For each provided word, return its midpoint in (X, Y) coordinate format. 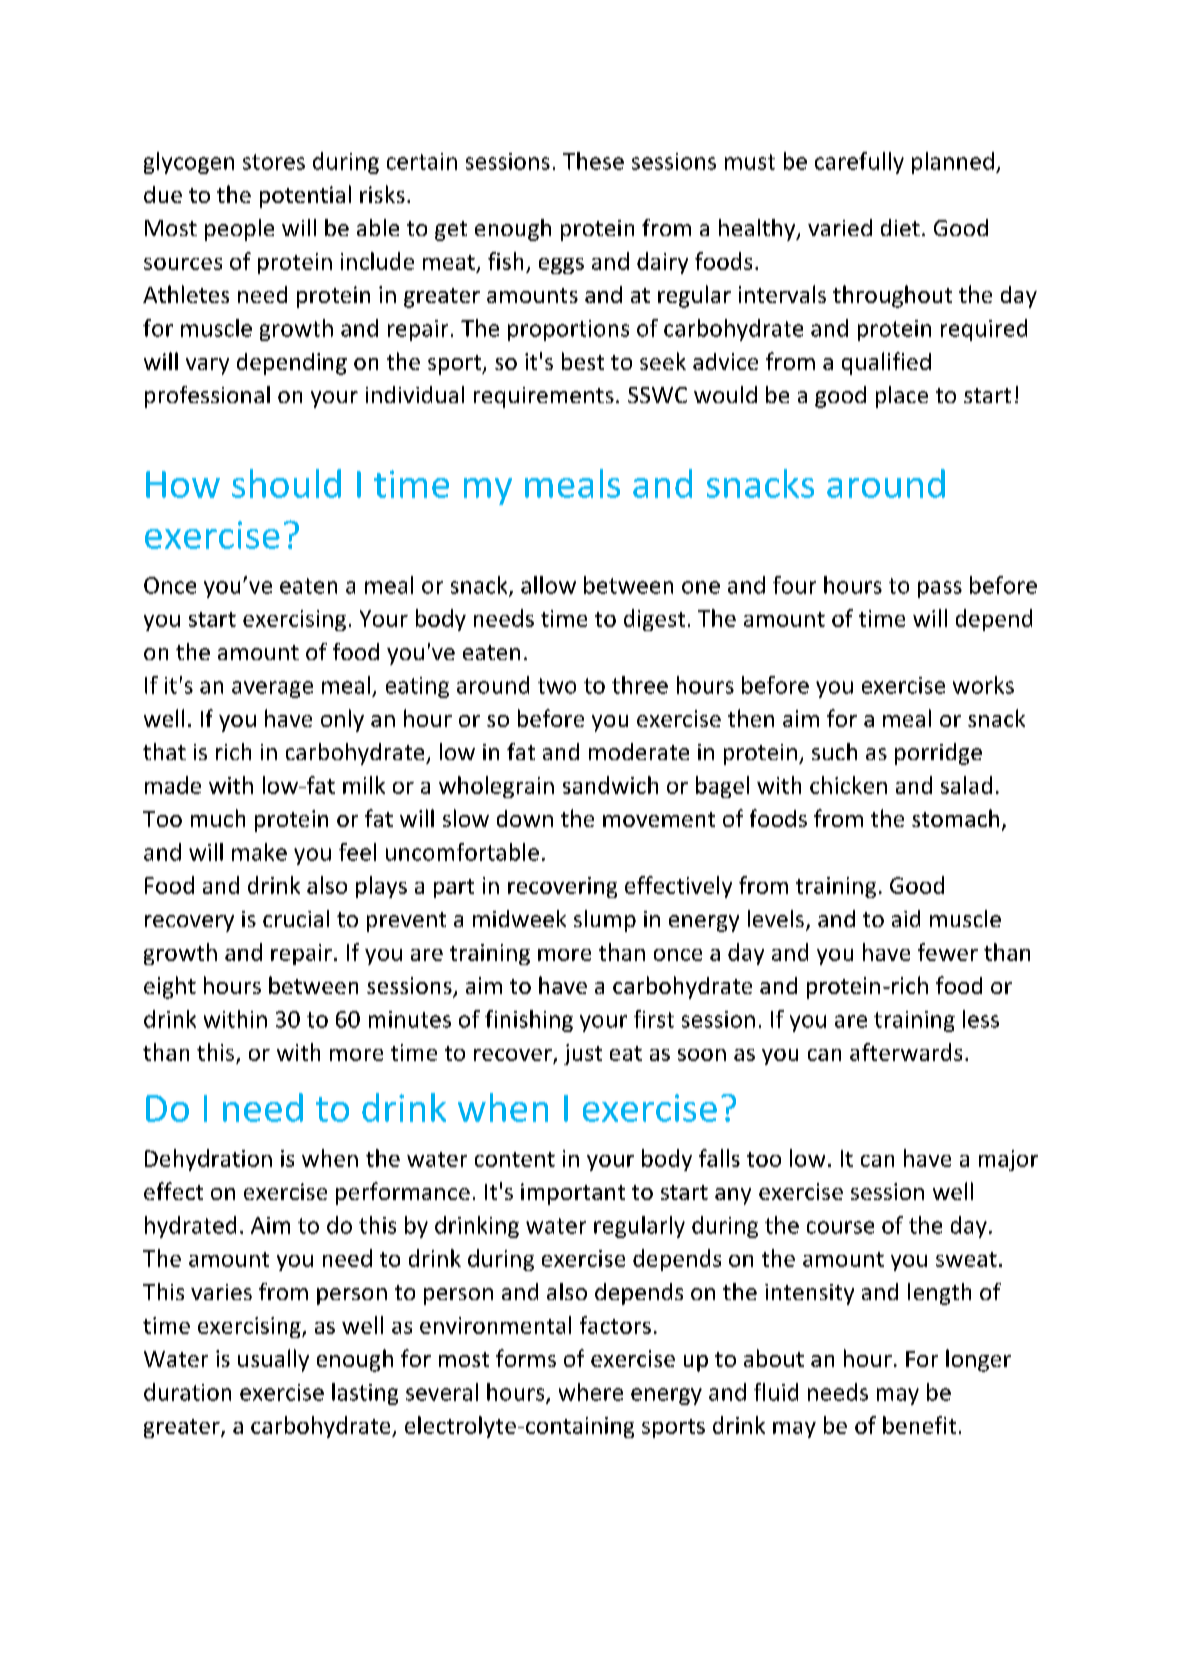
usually (273, 1360)
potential (305, 196)
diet (900, 227)
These (593, 161)
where (591, 1392)
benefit (919, 1425)
